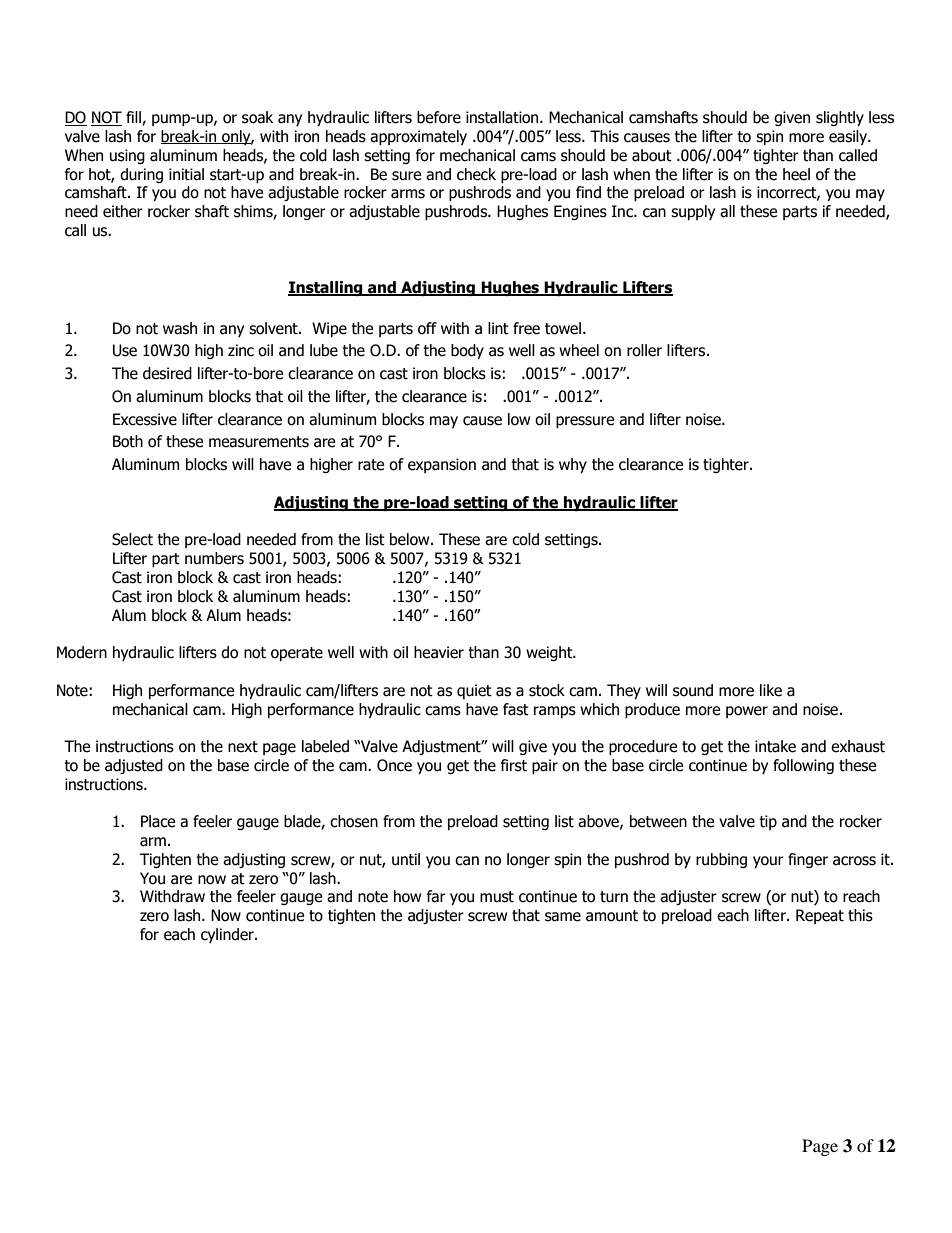 This image has width=952, height=1233. Describe the element at coordinates (411, 539) in the image. I see `below` at that location.
